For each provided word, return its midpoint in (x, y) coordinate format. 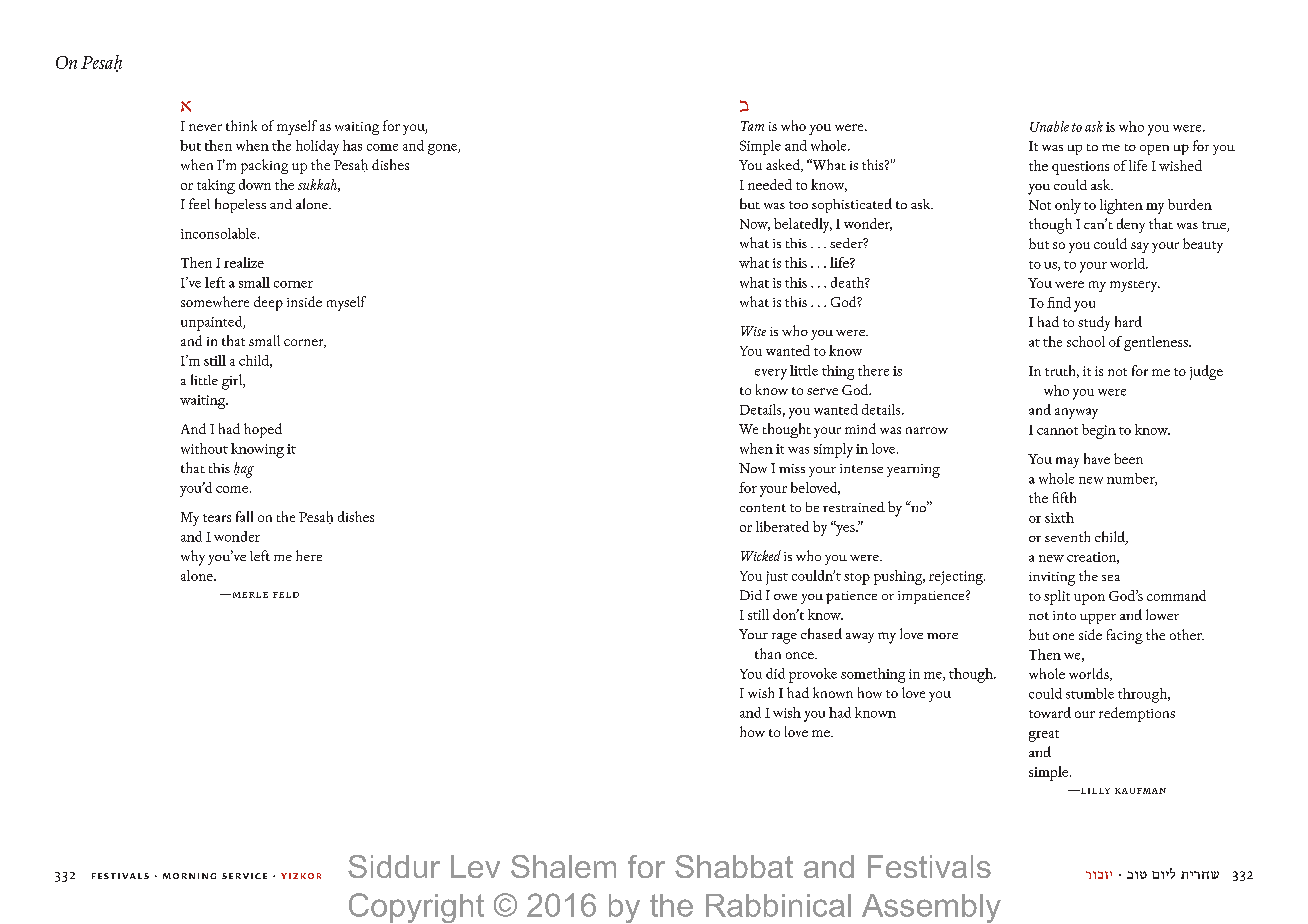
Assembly (931, 908)
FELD (286, 595)
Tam (752, 126)
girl (233, 382)
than (768, 653)
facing (1125, 636)
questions (1080, 168)
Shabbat (734, 866)
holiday (317, 147)
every (771, 374)
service (244, 876)
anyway (1076, 413)
